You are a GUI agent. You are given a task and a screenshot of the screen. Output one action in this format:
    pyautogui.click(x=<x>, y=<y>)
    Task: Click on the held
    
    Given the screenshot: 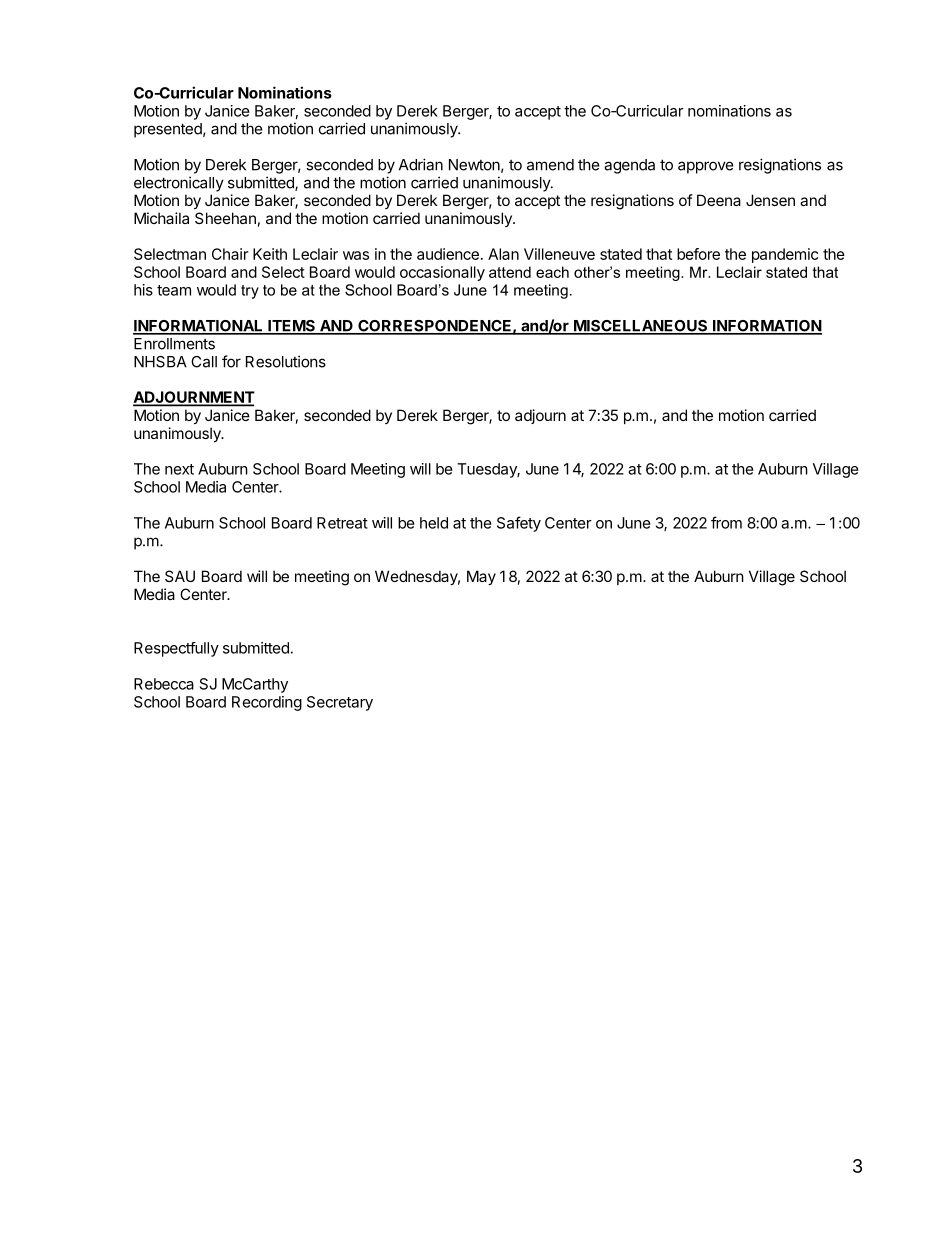 What is the action you would take?
    pyautogui.click(x=434, y=523)
